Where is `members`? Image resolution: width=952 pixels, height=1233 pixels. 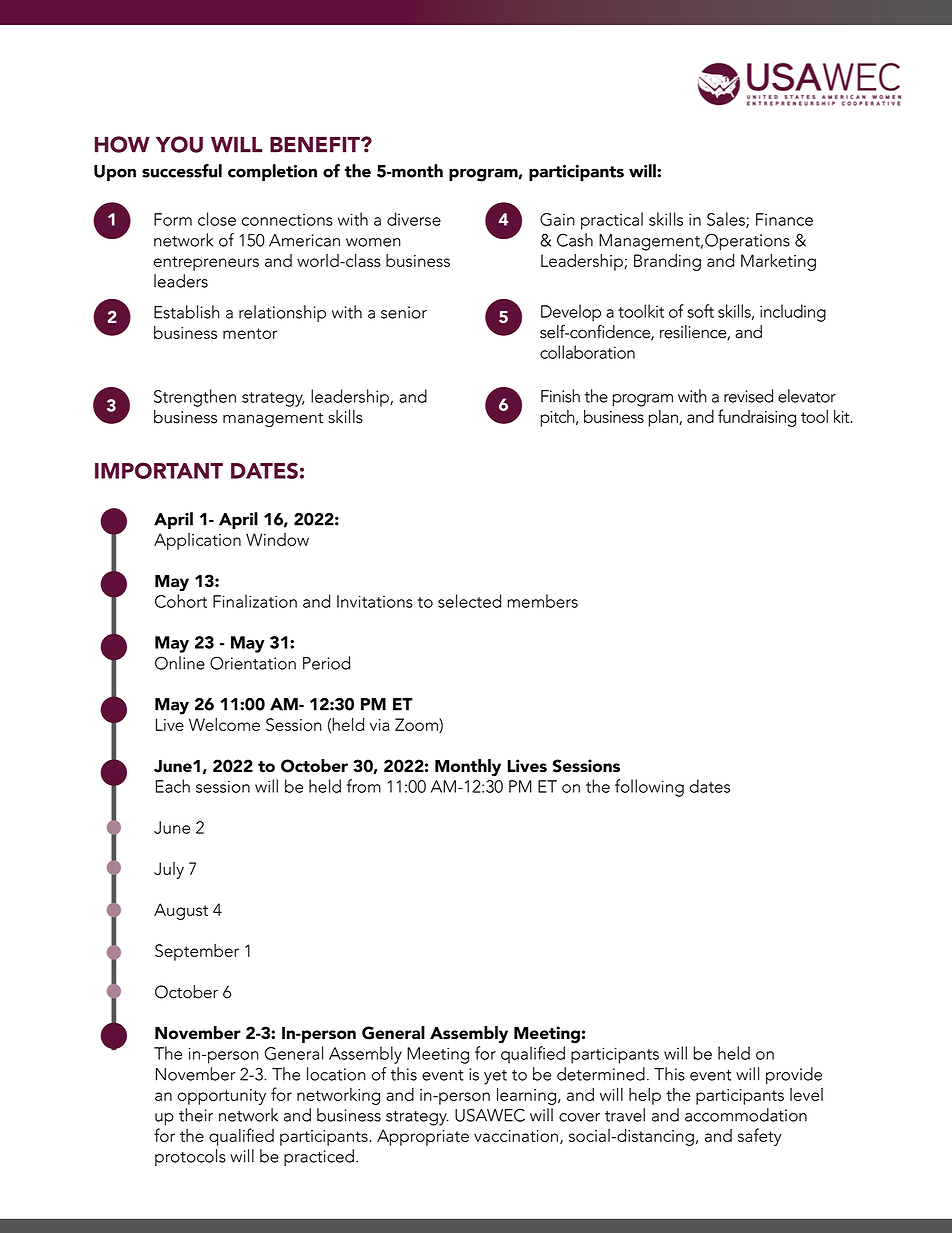 members is located at coordinates (542, 601).
